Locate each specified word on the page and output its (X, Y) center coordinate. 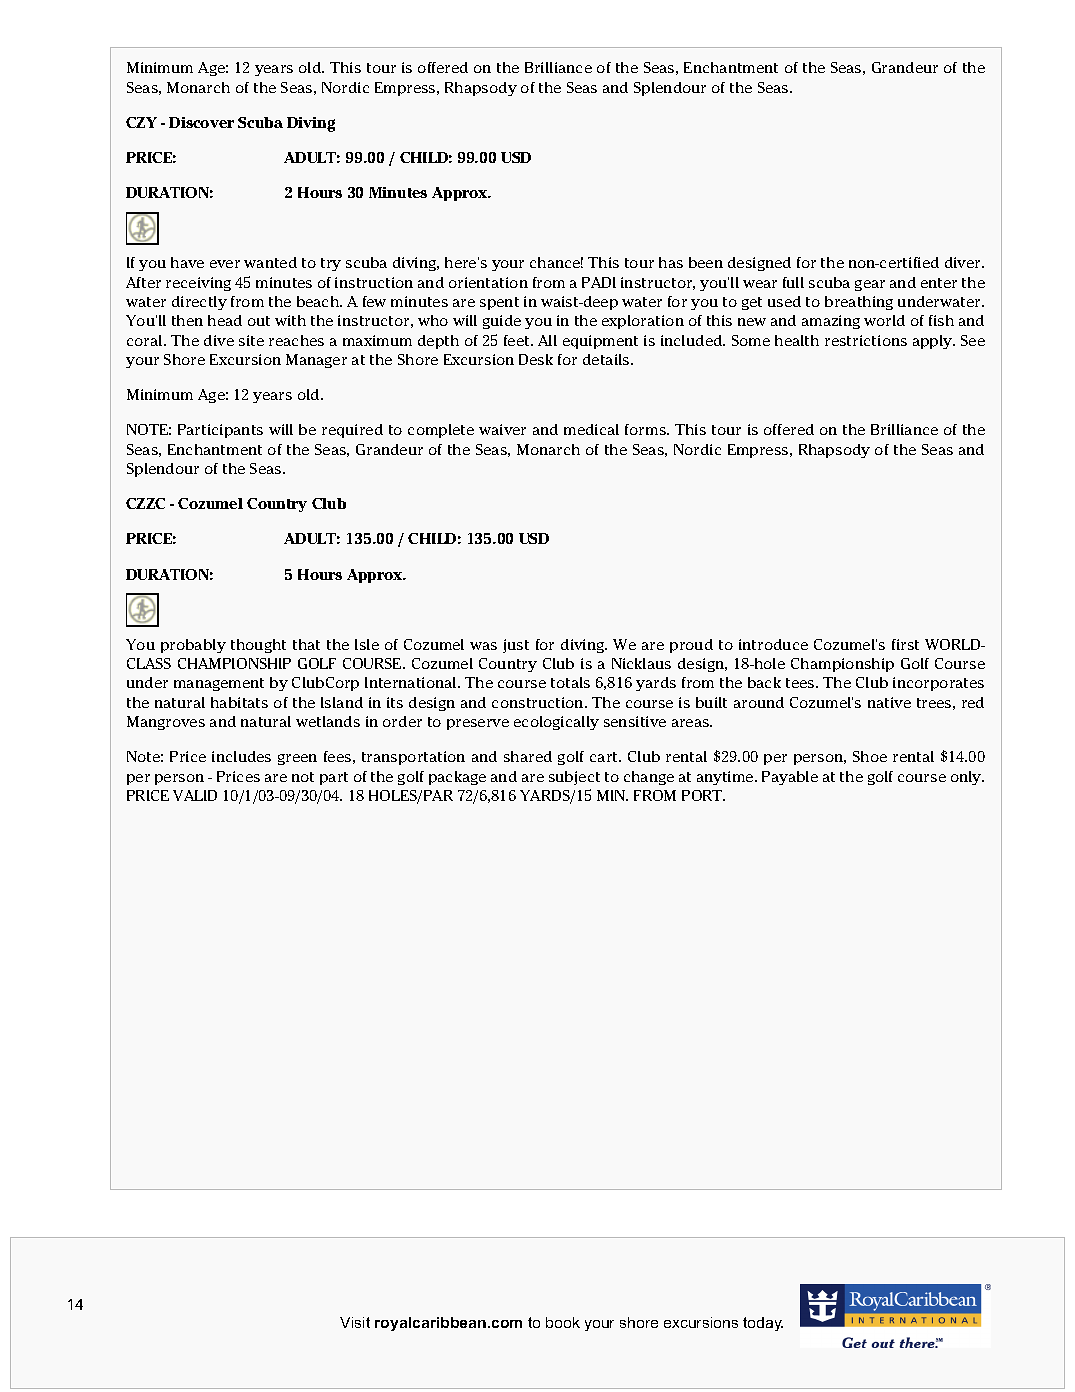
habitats (239, 702)
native (889, 702)
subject (574, 778)
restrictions (866, 340)
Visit (355, 1322)
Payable (790, 778)
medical (591, 429)
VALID (195, 795)
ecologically (556, 723)
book (563, 1322)
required (352, 431)
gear (870, 285)
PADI (599, 282)
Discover (201, 122)
